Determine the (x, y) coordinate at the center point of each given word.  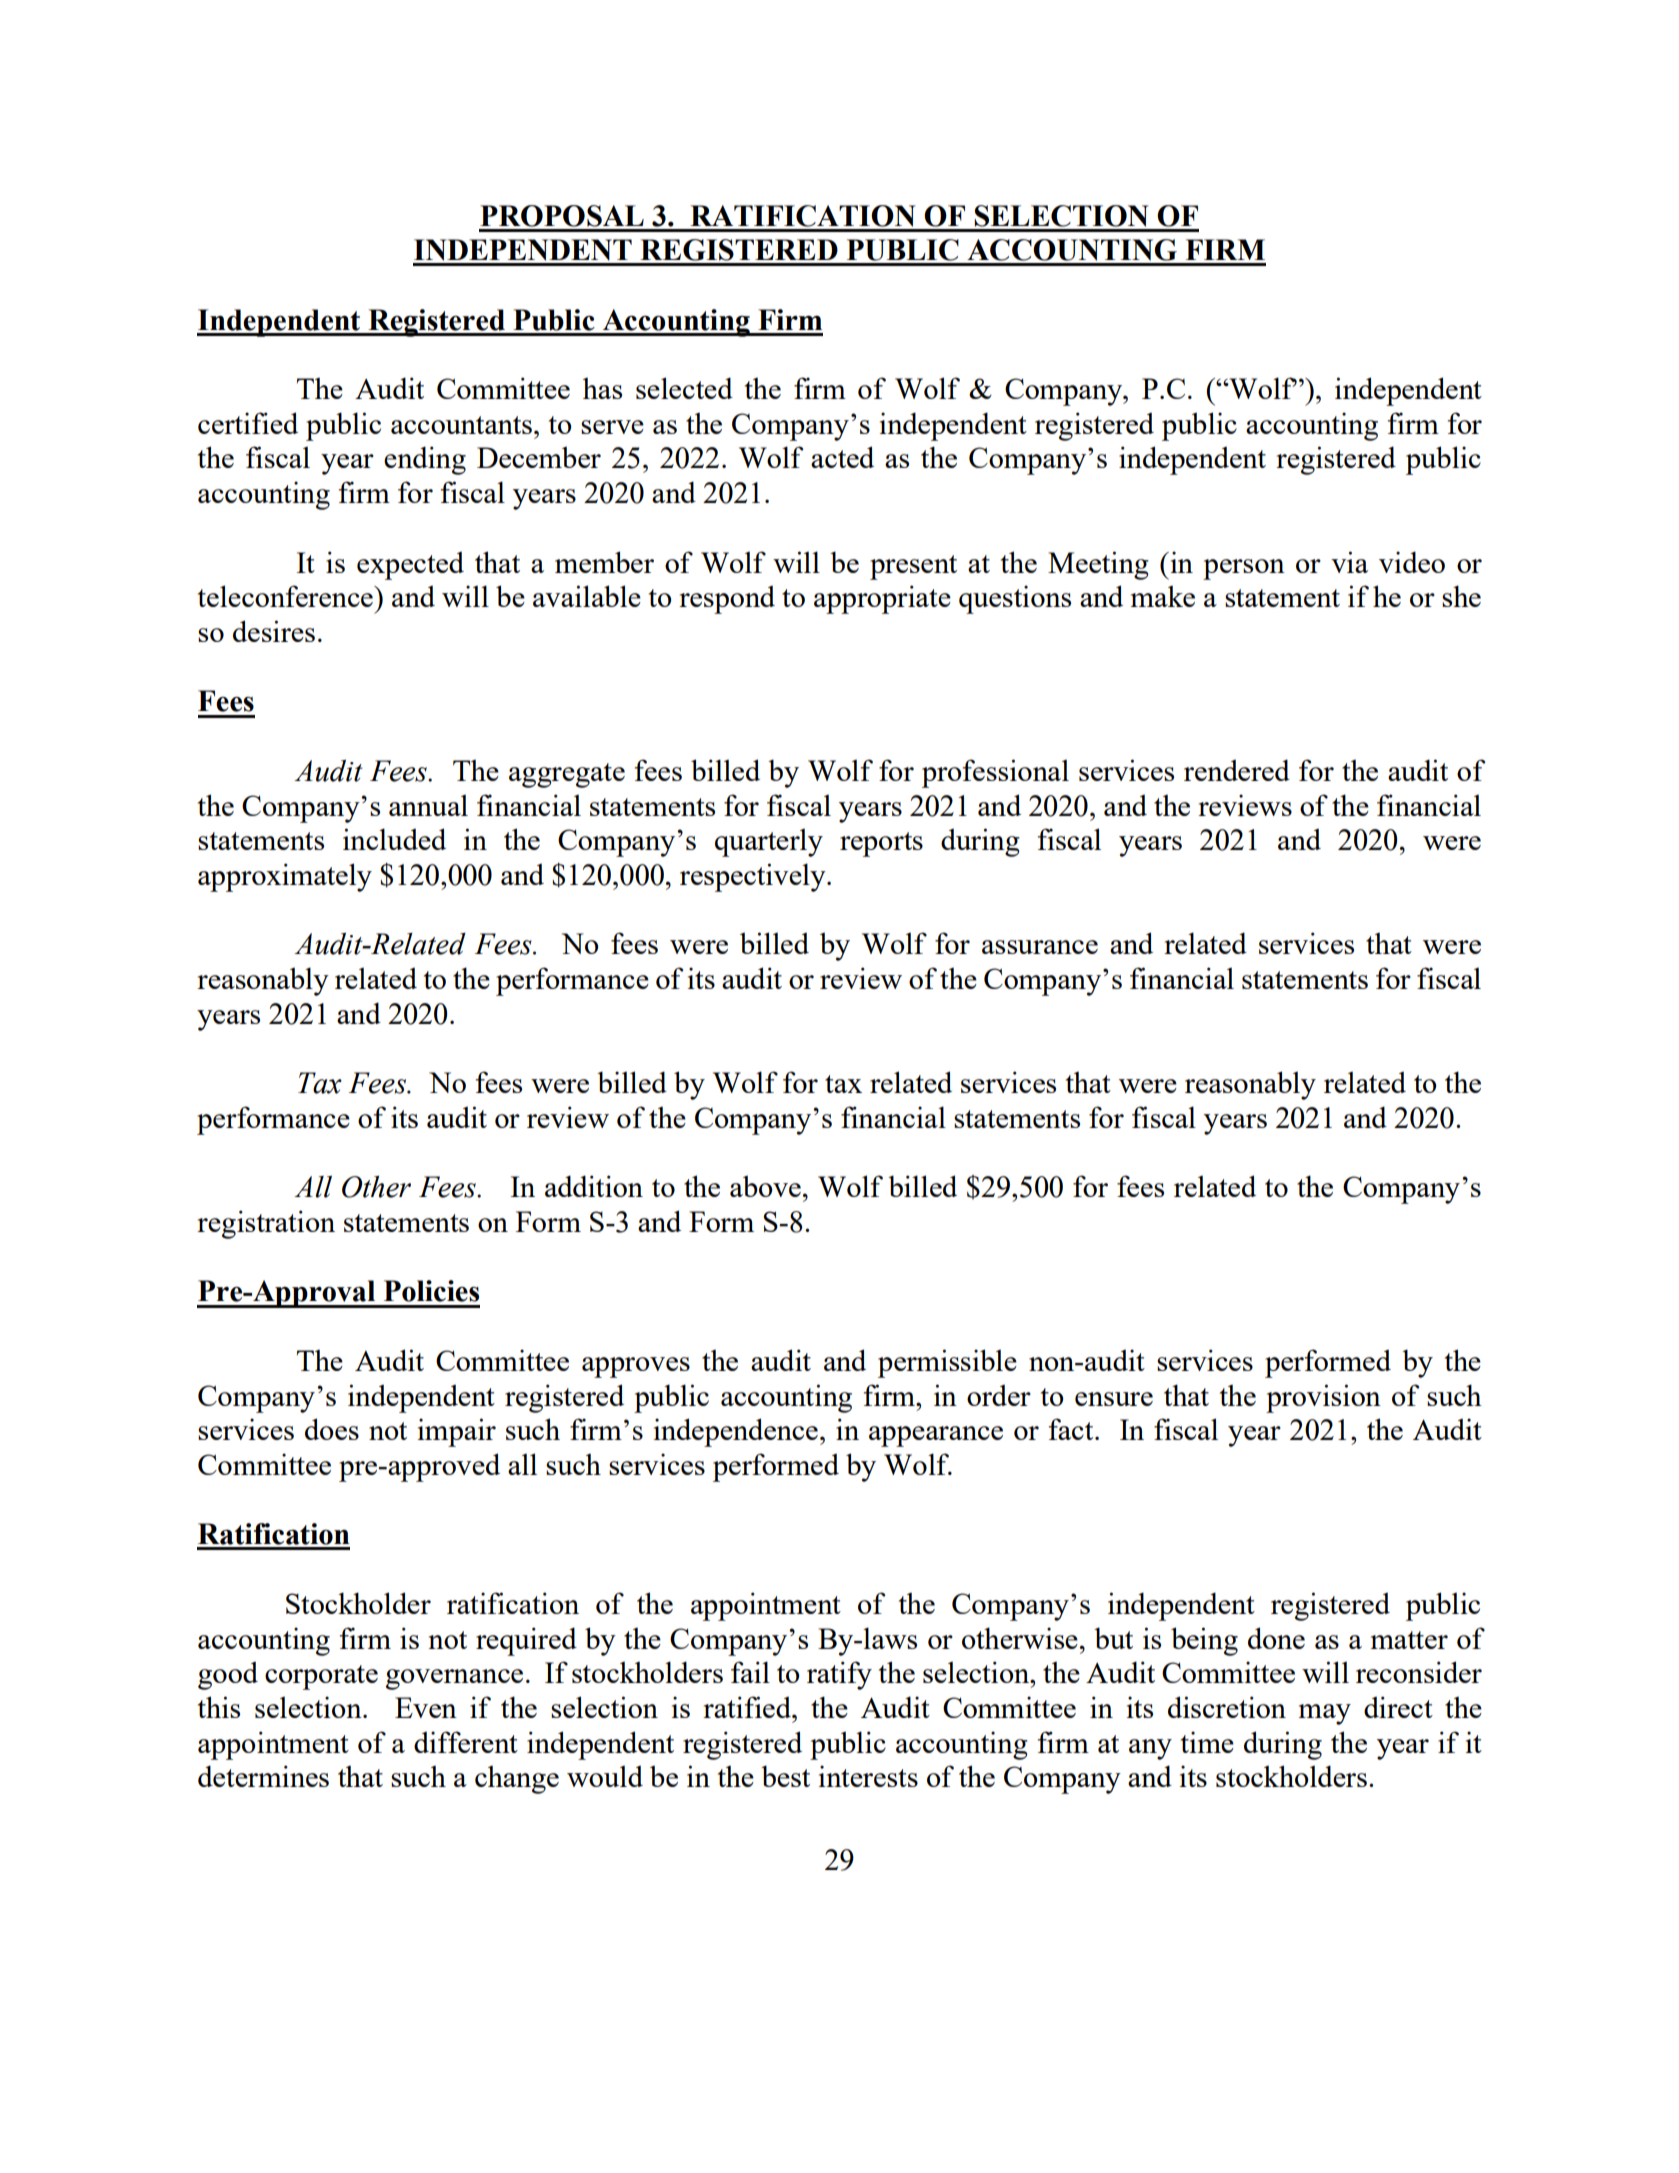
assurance (1040, 947)
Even (426, 1707)
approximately (285, 877)
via (1349, 562)
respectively (754, 877)
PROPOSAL (562, 216)
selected (684, 388)
